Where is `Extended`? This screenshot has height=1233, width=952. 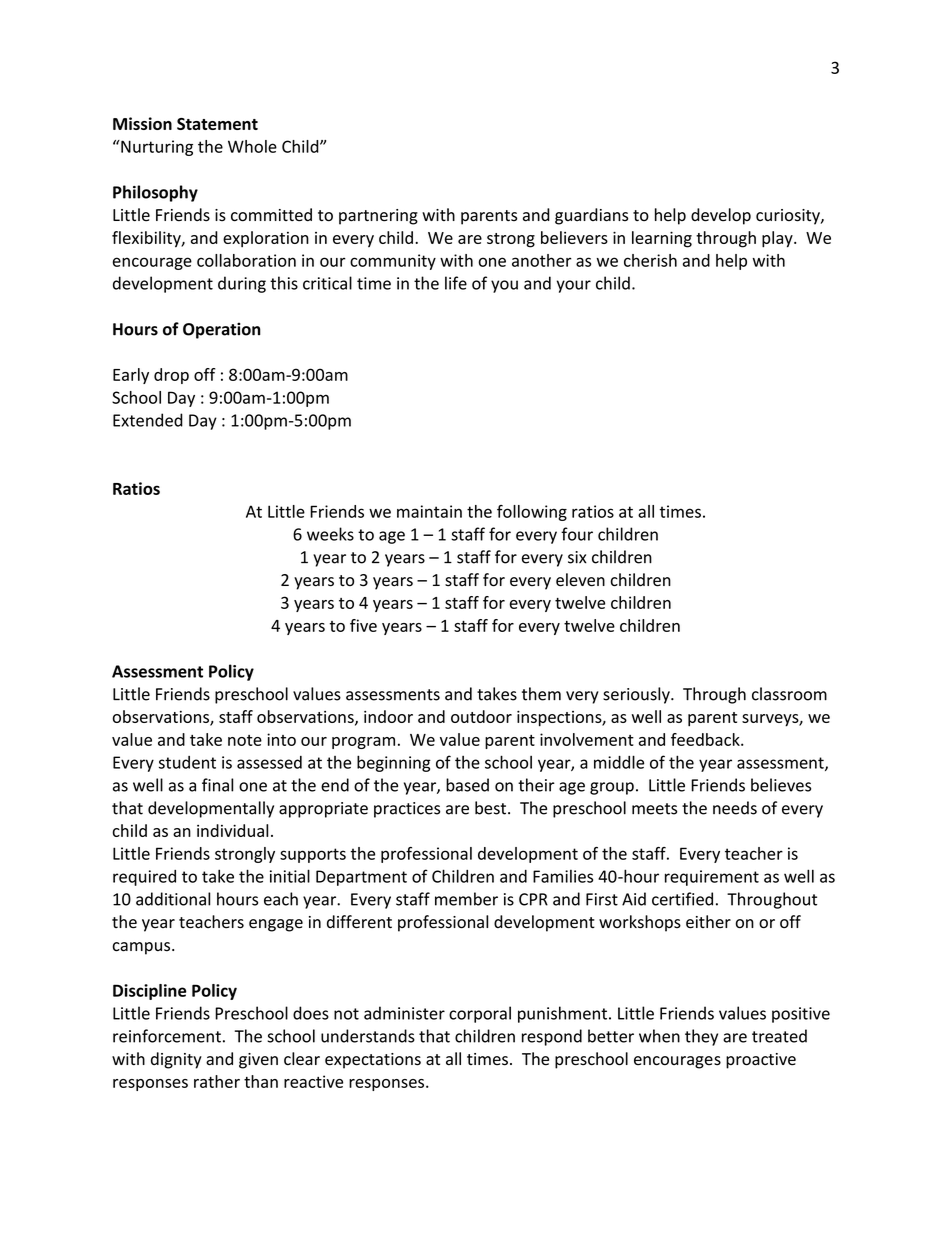 Extended is located at coordinates (148, 420).
